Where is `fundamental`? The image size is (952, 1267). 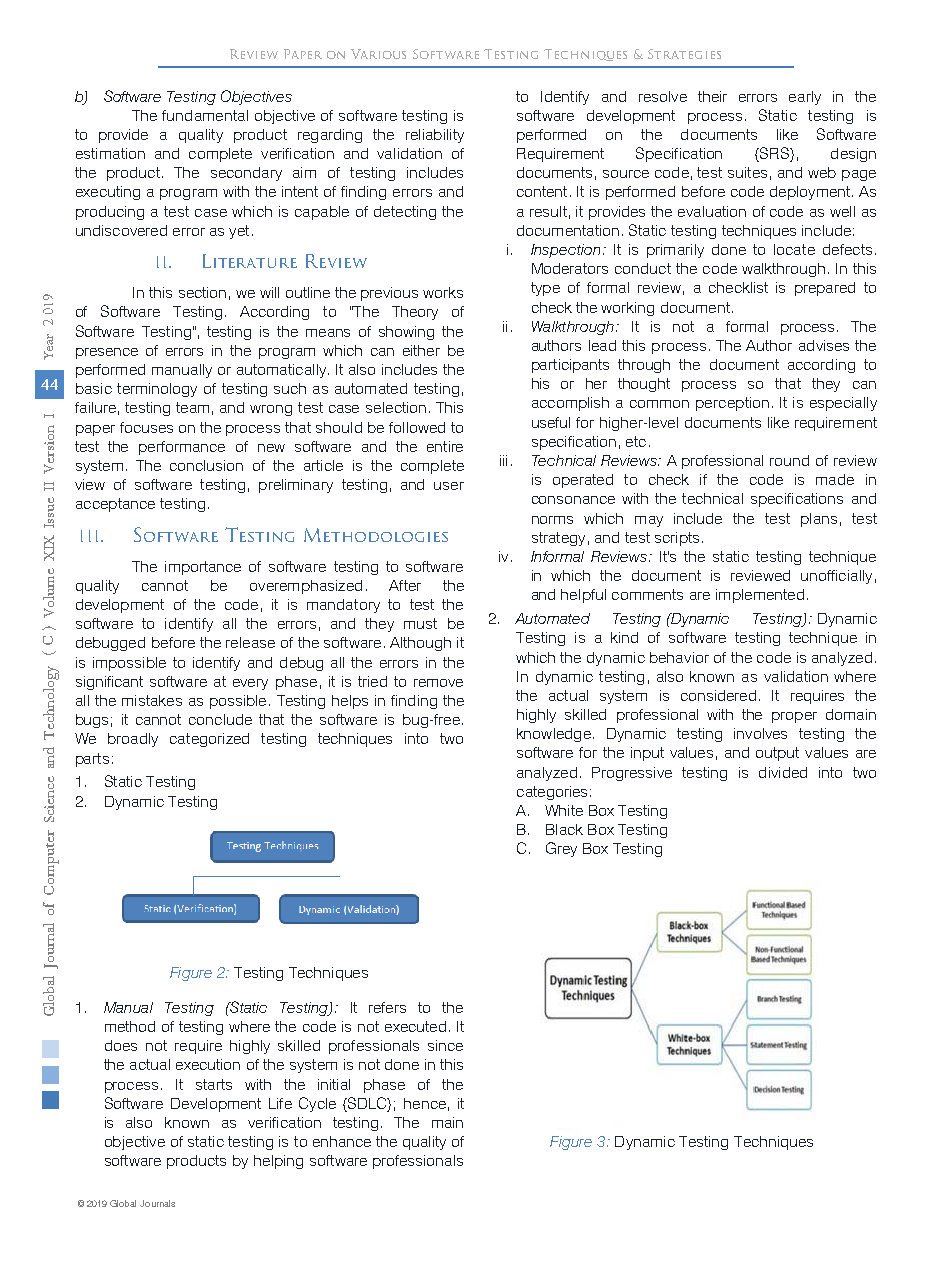 fundamental is located at coordinates (205, 115).
